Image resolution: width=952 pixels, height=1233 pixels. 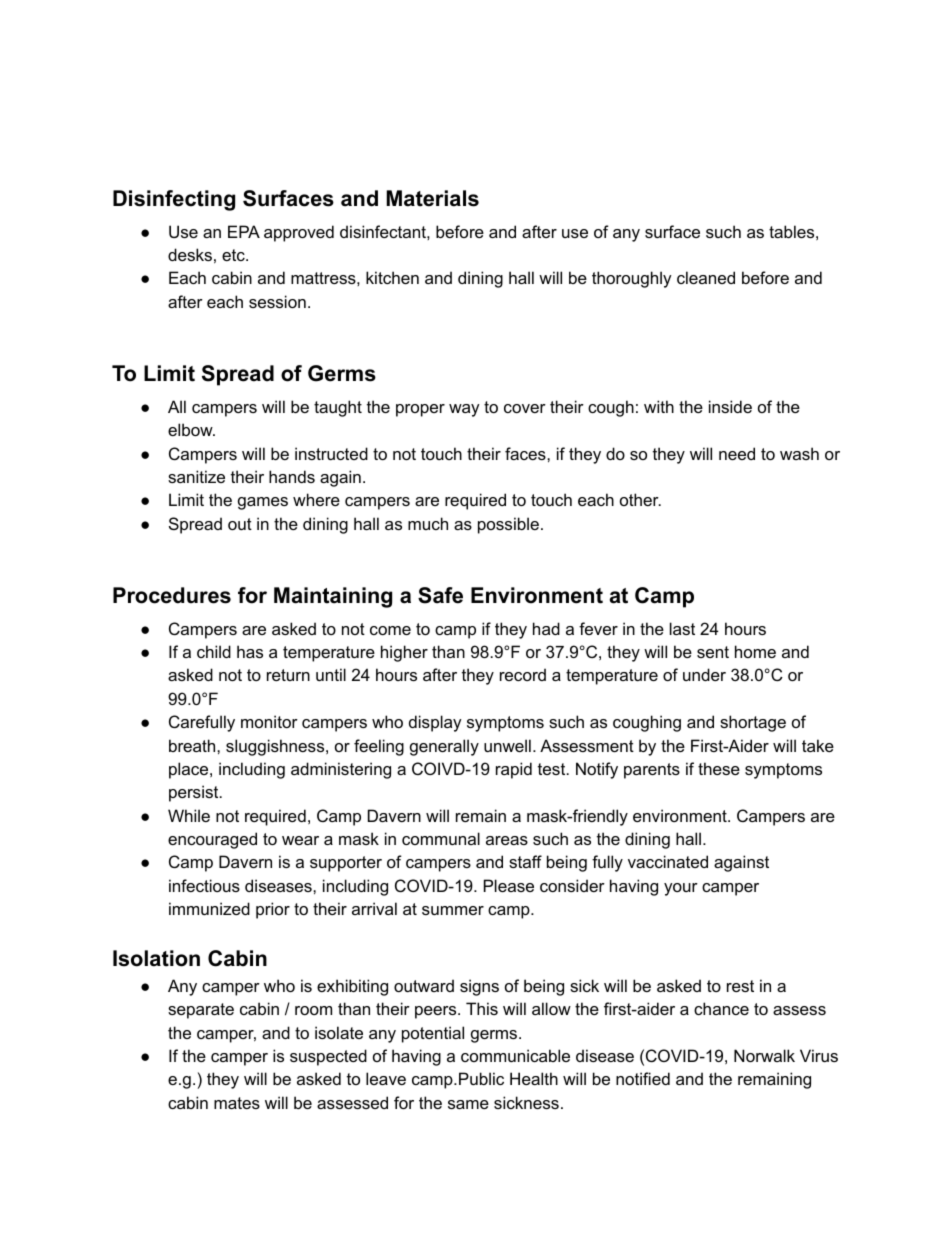 What do you see at coordinates (509, 885) in the image?
I see `Please` at bounding box center [509, 885].
